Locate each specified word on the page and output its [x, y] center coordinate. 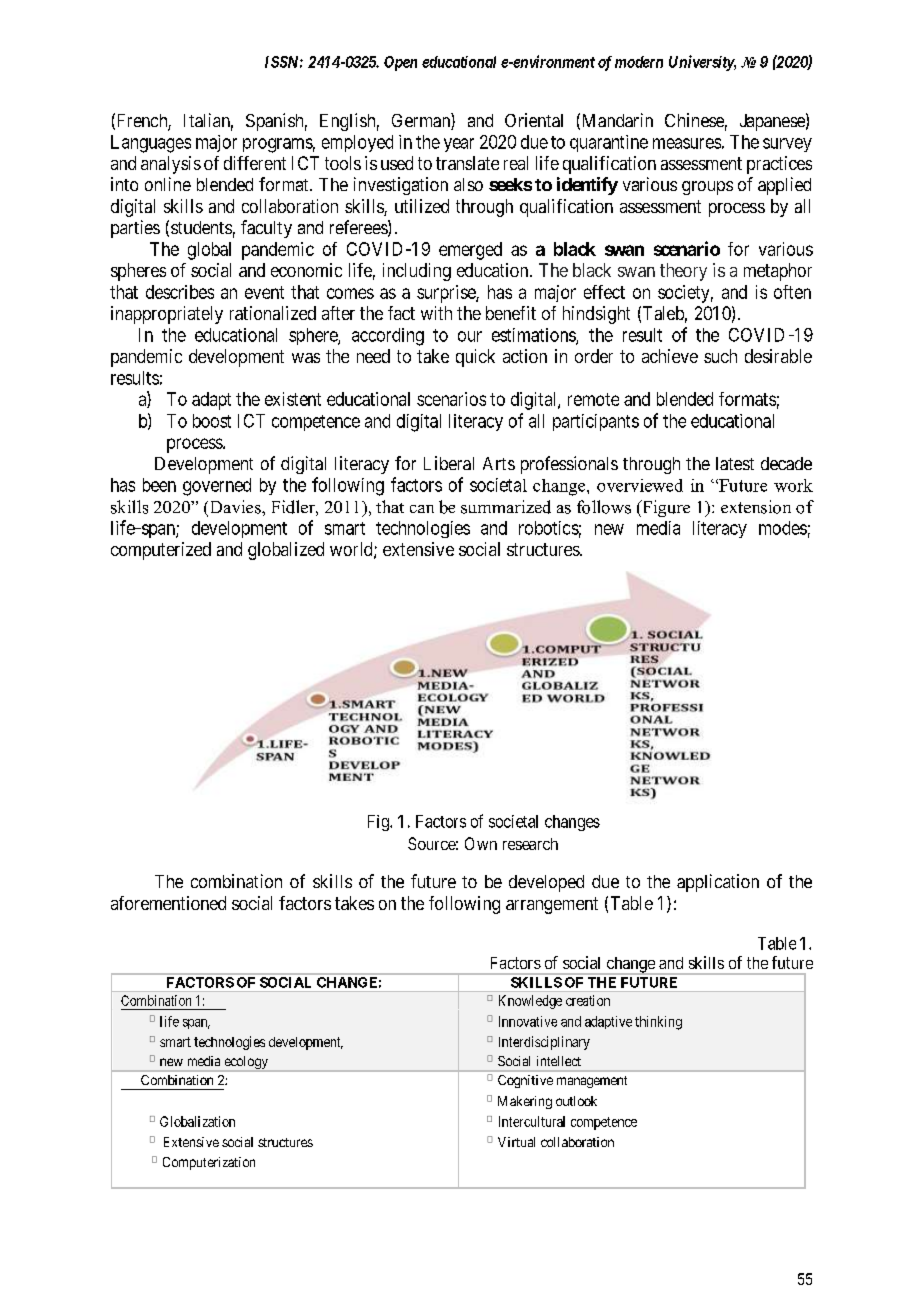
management [592, 1082]
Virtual [516, 1142]
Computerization [209, 1163]
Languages [151, 144]
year [459, 145]
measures [687, 143]
